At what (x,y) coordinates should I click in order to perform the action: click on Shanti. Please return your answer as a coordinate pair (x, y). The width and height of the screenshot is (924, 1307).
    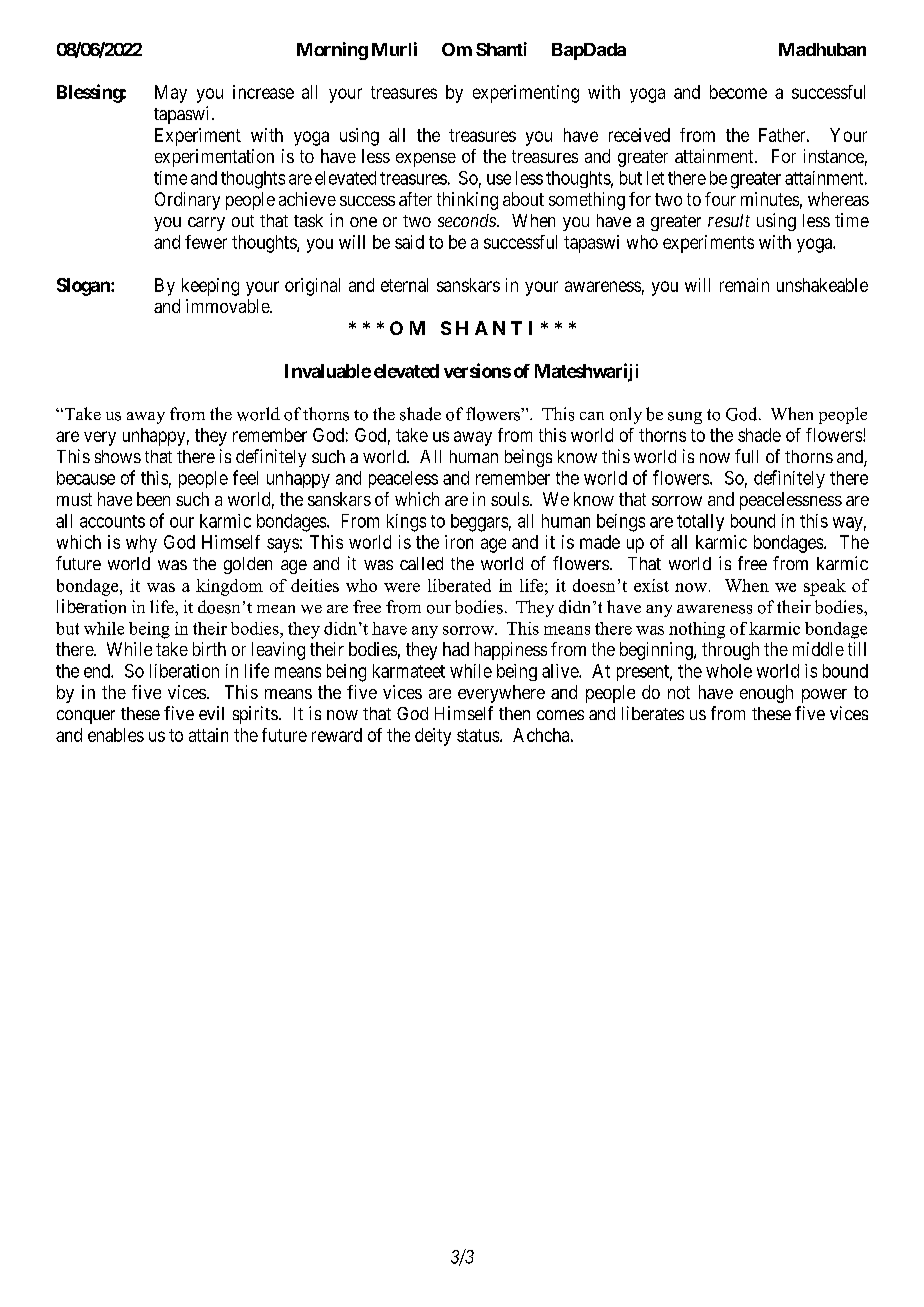
    Looking at the image, I should click on (501, 49).
